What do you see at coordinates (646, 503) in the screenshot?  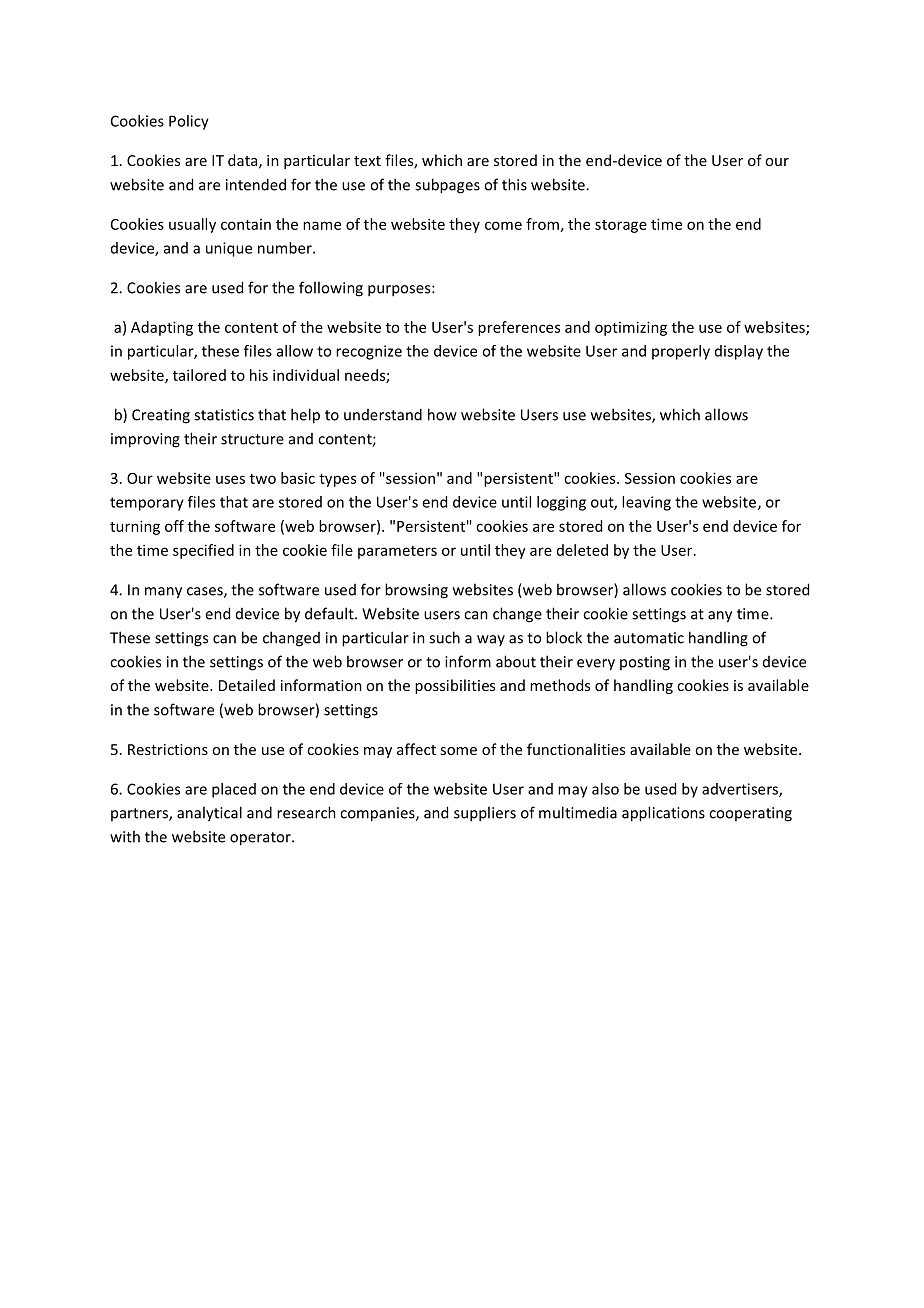 I see `leaving` at bounding box center [646, 503].
